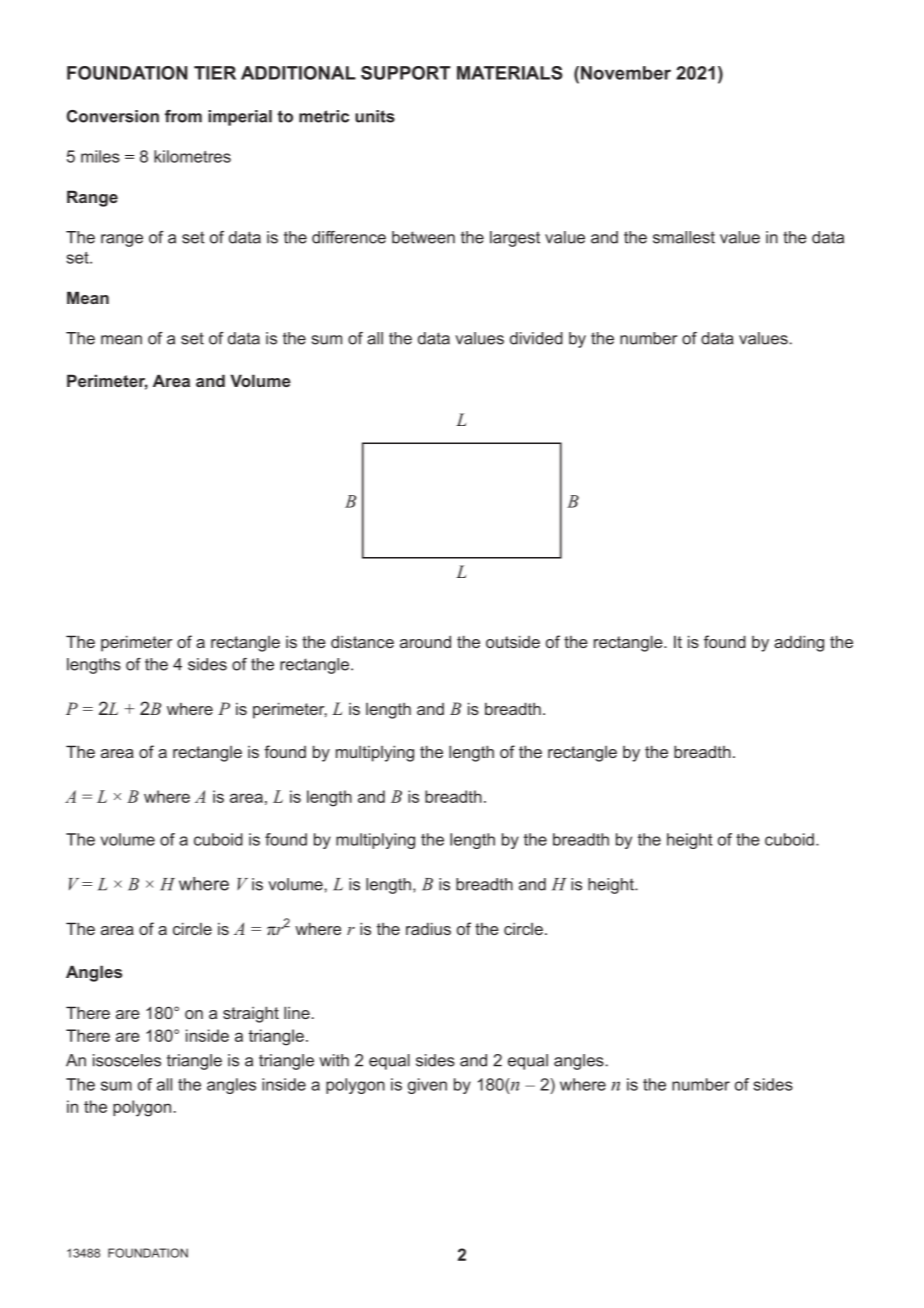 This screenshot has height=1308, width=924. Describe the element at coordinates (626, 73) in the screenshot. I see `November` at that location.
